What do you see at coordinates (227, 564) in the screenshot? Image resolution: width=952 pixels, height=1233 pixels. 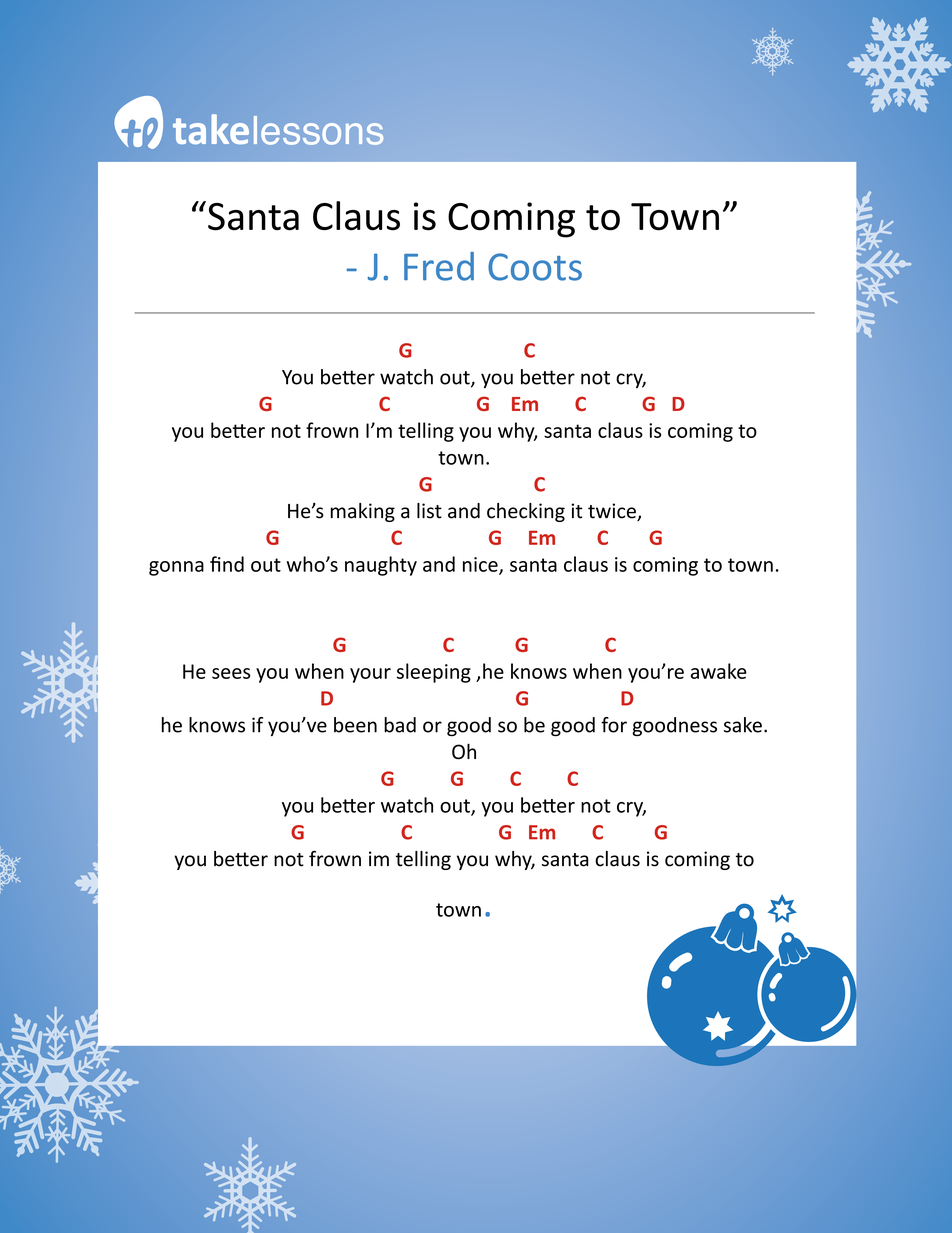 I see `find` at bounding box center [227, 564].
